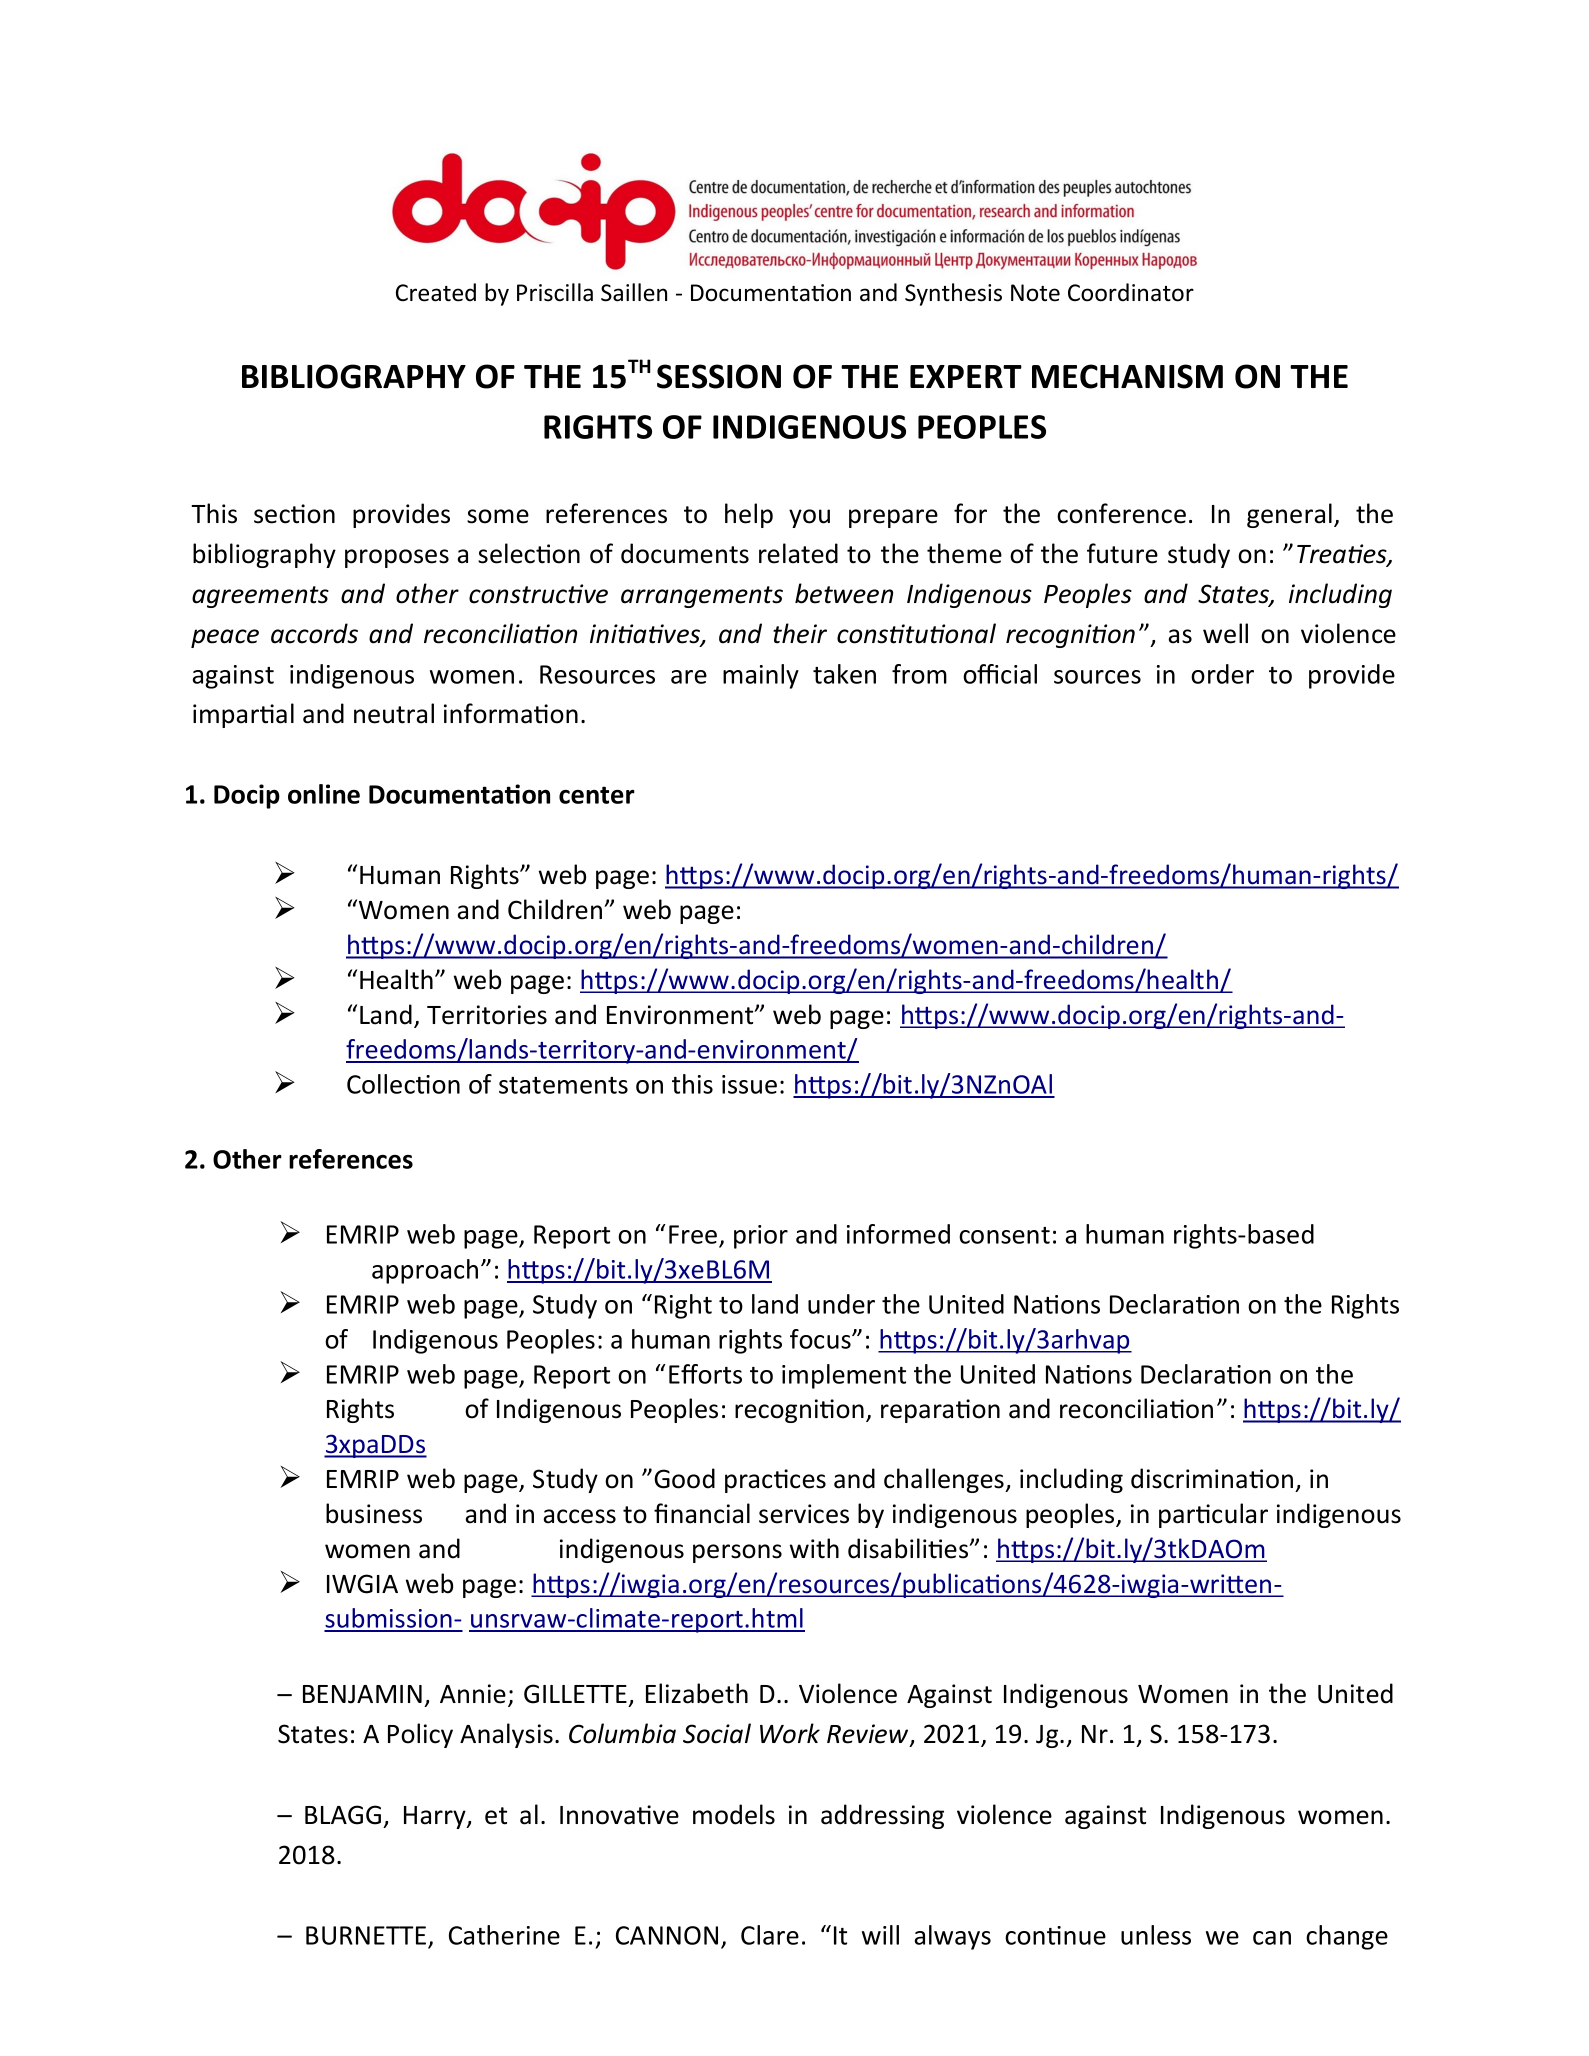 Image resolution: width=1589 pixels, height=2056 pixels. Describe the element at coordinates (425, 1271) in the image. I see `approach` at that location.
